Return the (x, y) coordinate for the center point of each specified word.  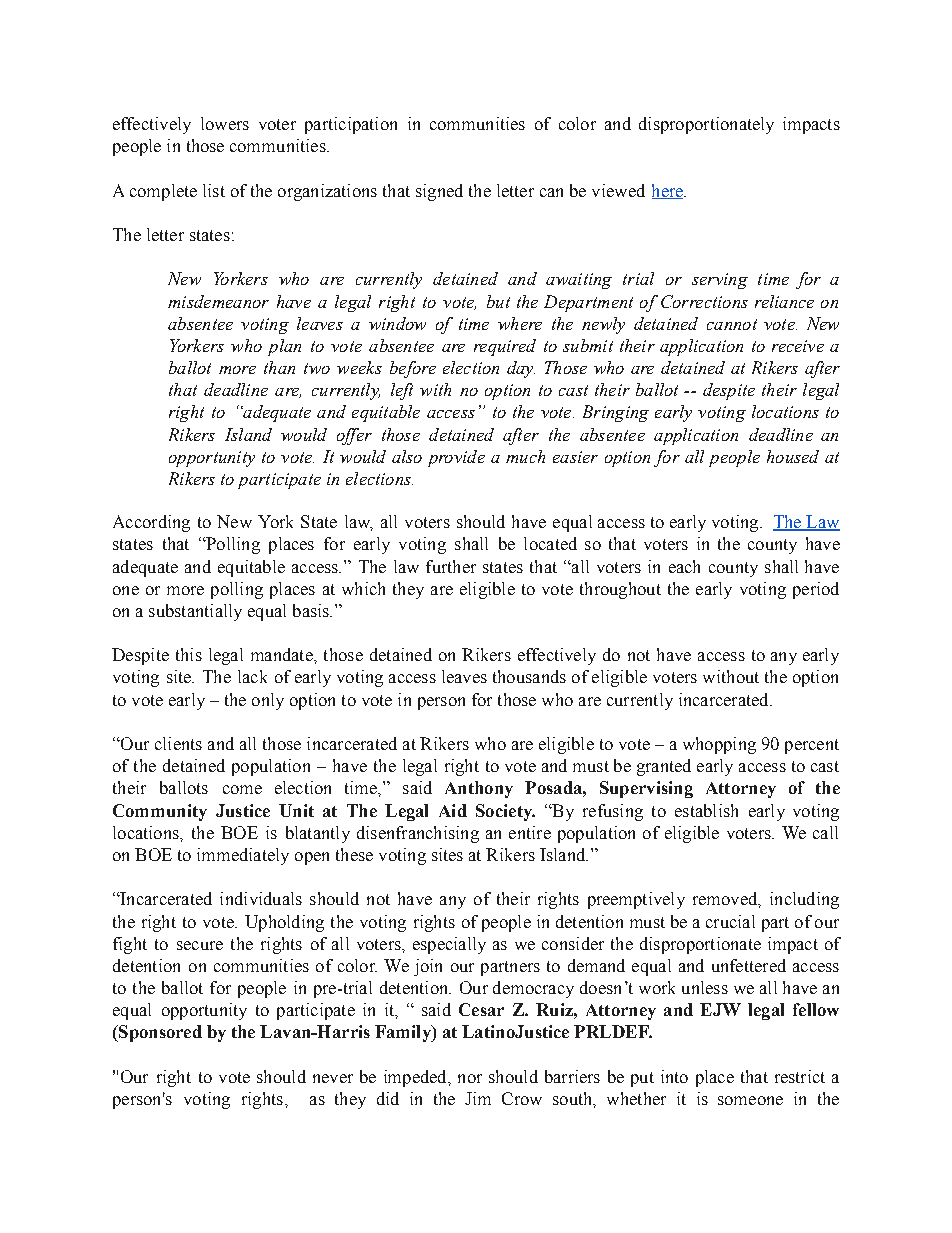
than (279, 367)
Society (505, 812)
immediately (243, 856)
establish (706, 810)
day (521, 369)
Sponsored (159, 1033)
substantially (195, 612)
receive (798, 346)
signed (439, 192)
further (451, 566)
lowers (225, 123)
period (816, 590)
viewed (618, 190)
